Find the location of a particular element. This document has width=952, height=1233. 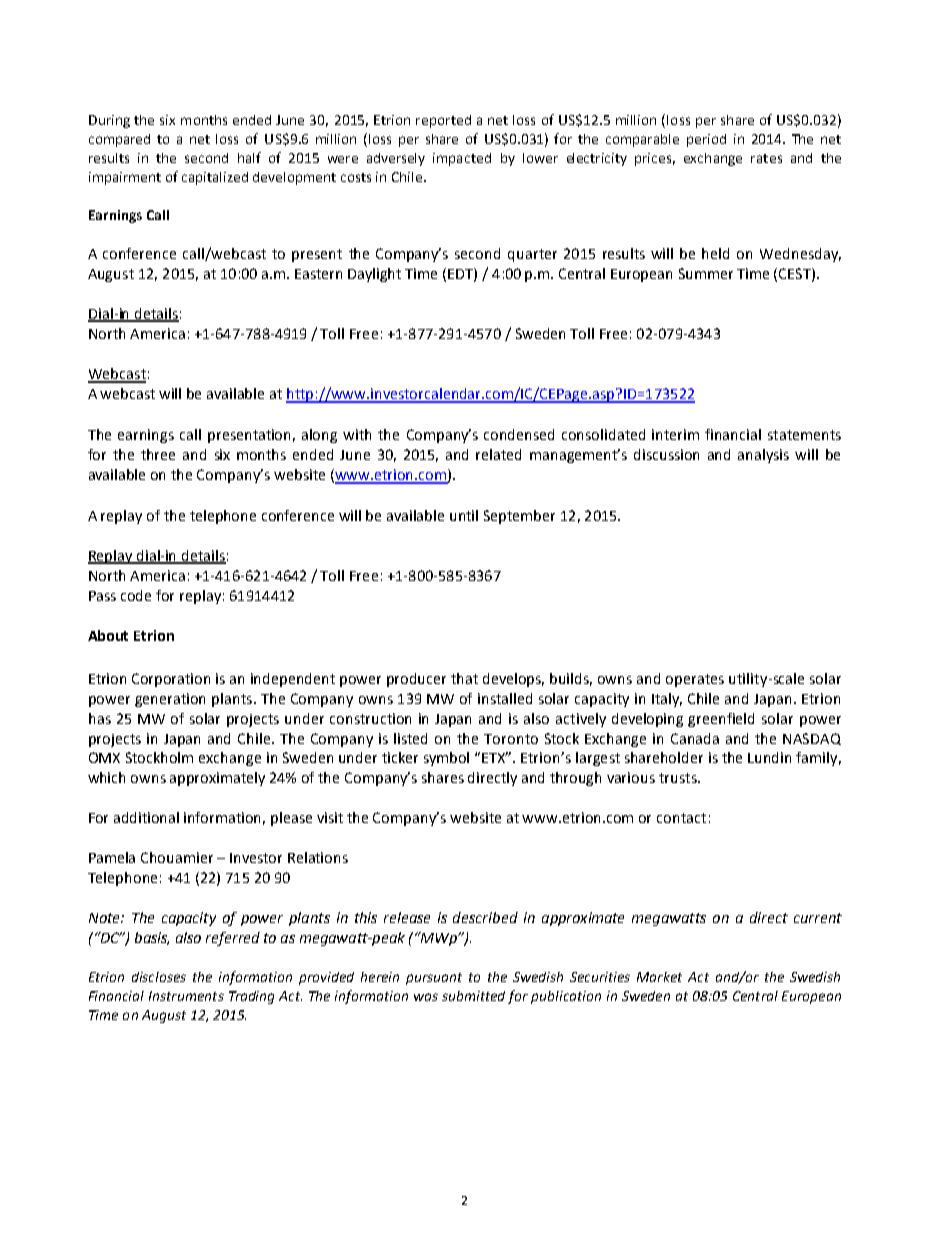

impacted is located at coordinates (462, 159).
